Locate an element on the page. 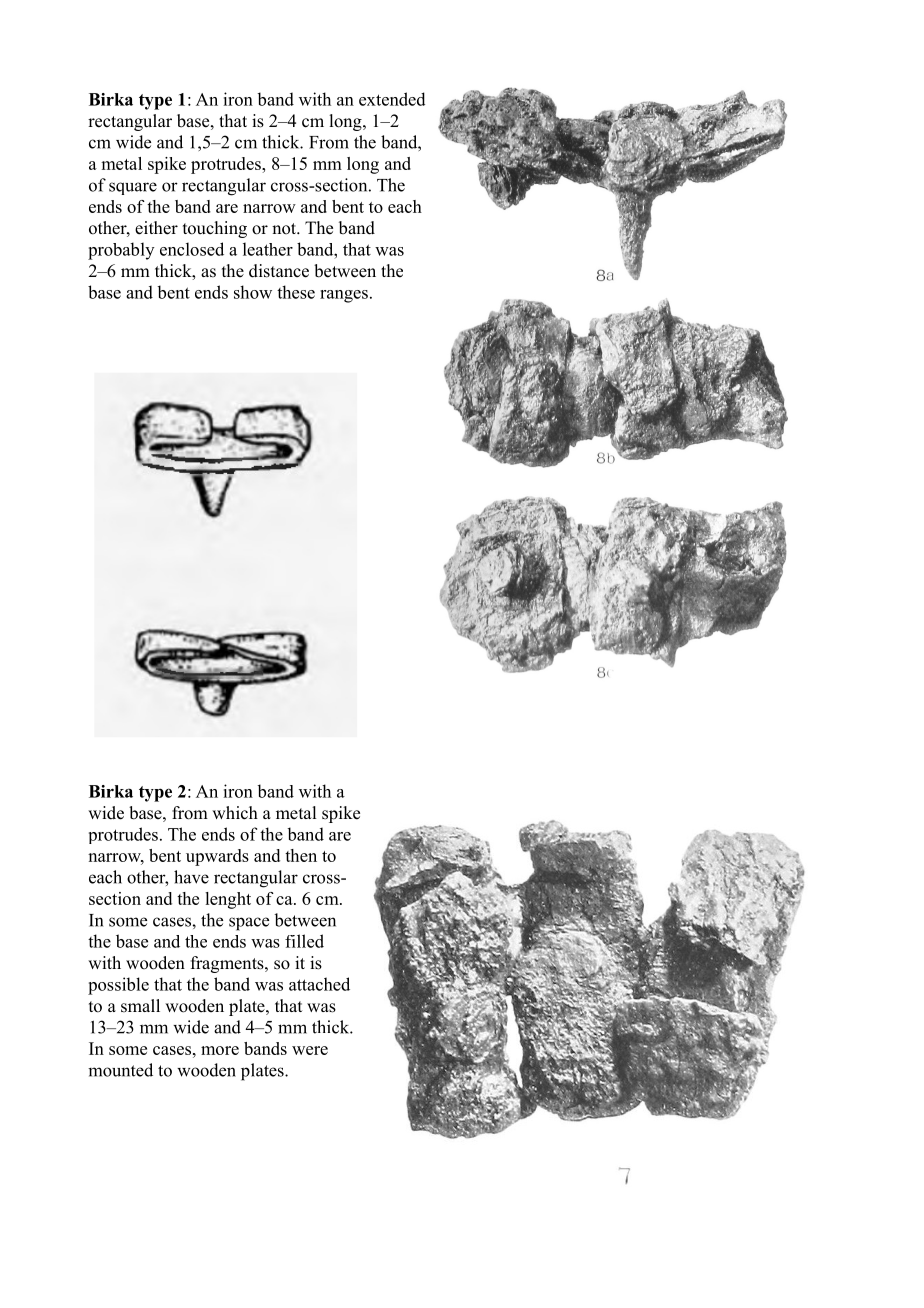 The height and width of the page is (1308, 924). extended is located at coordinates (392, 99).
